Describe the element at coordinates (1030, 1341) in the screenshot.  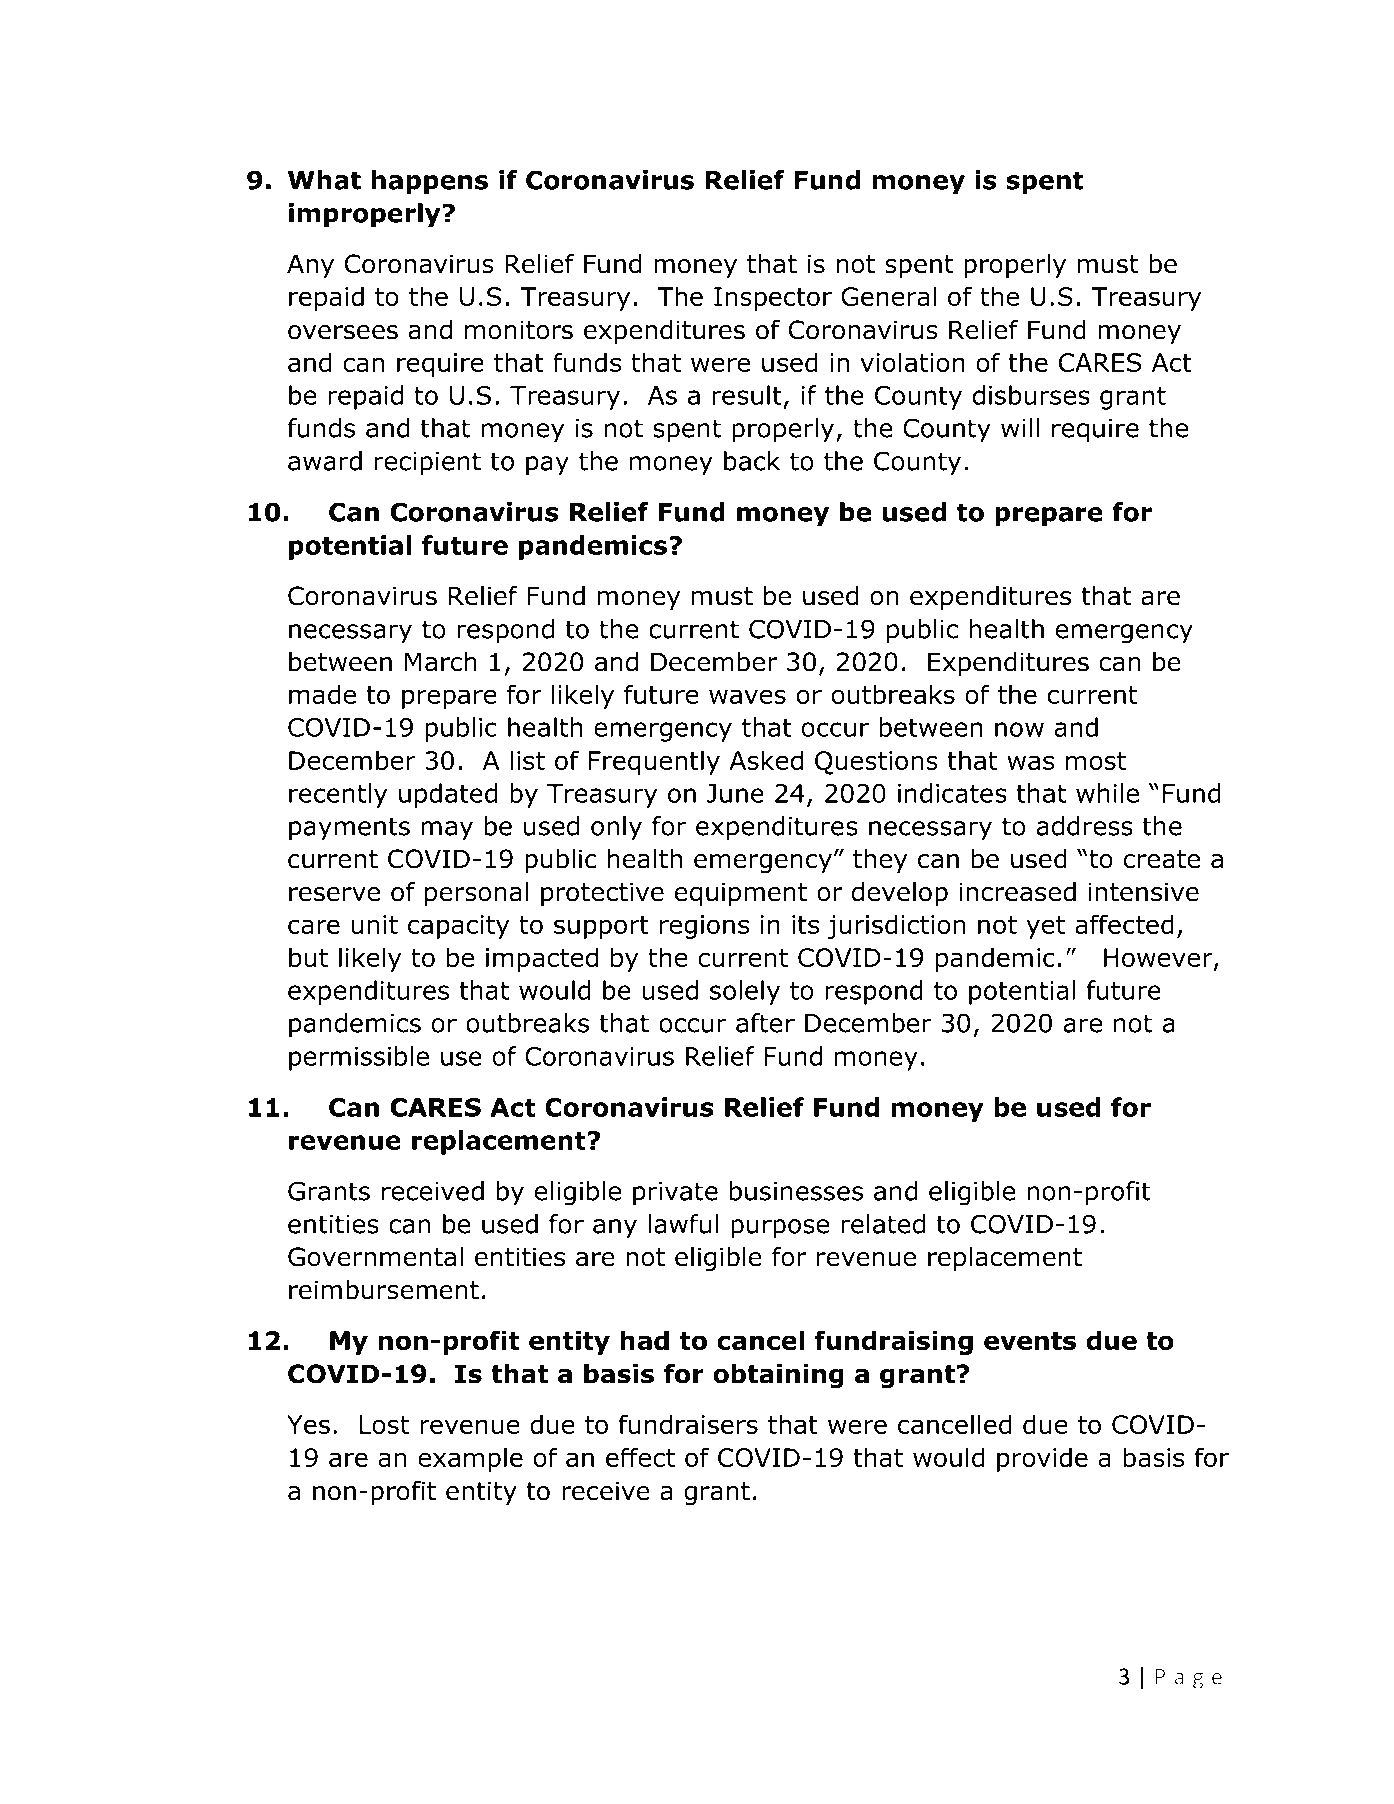
I see `events` at that location.
